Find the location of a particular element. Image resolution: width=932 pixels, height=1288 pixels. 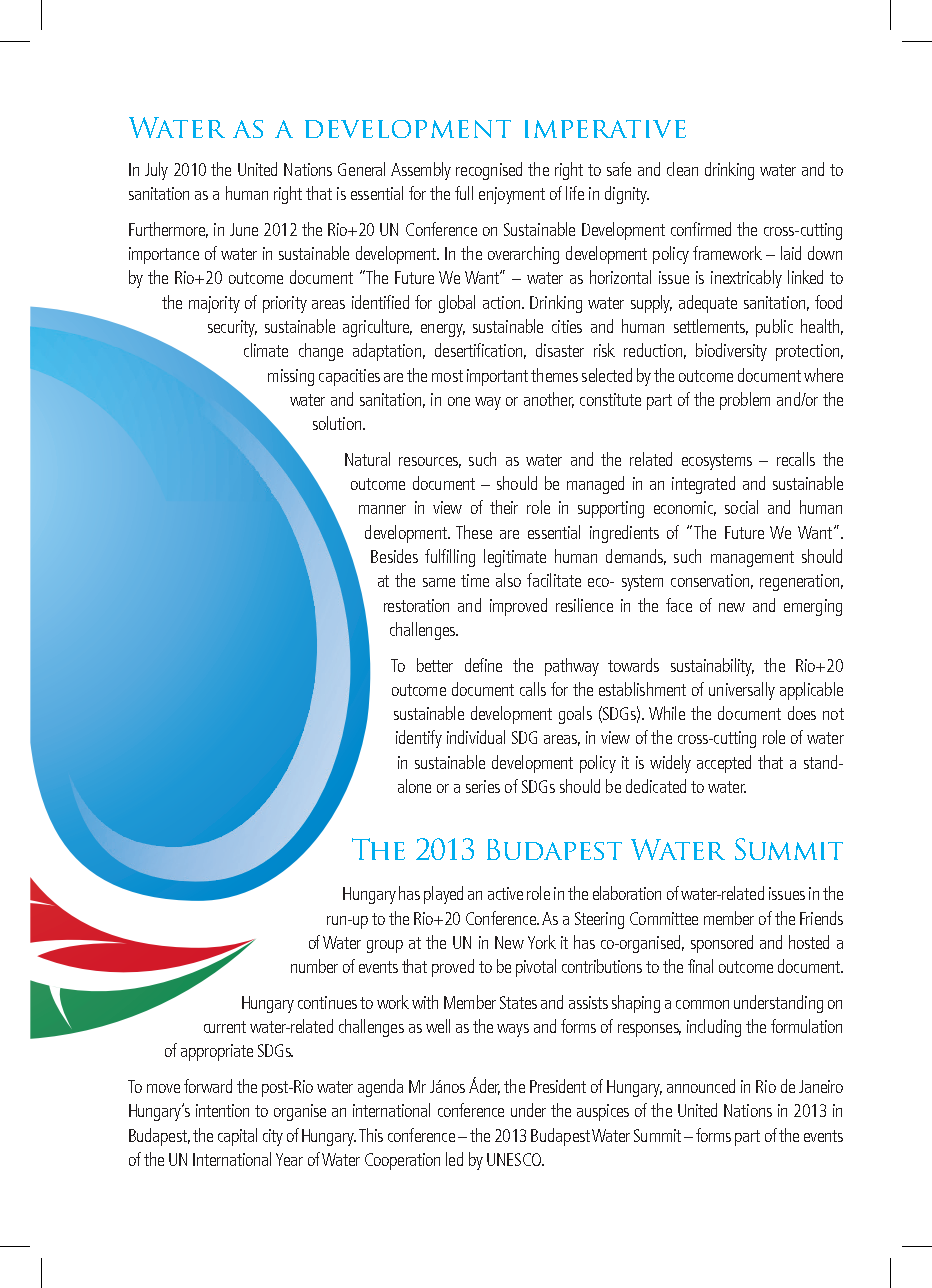

sustainability is located at coordinates (712, 667).
